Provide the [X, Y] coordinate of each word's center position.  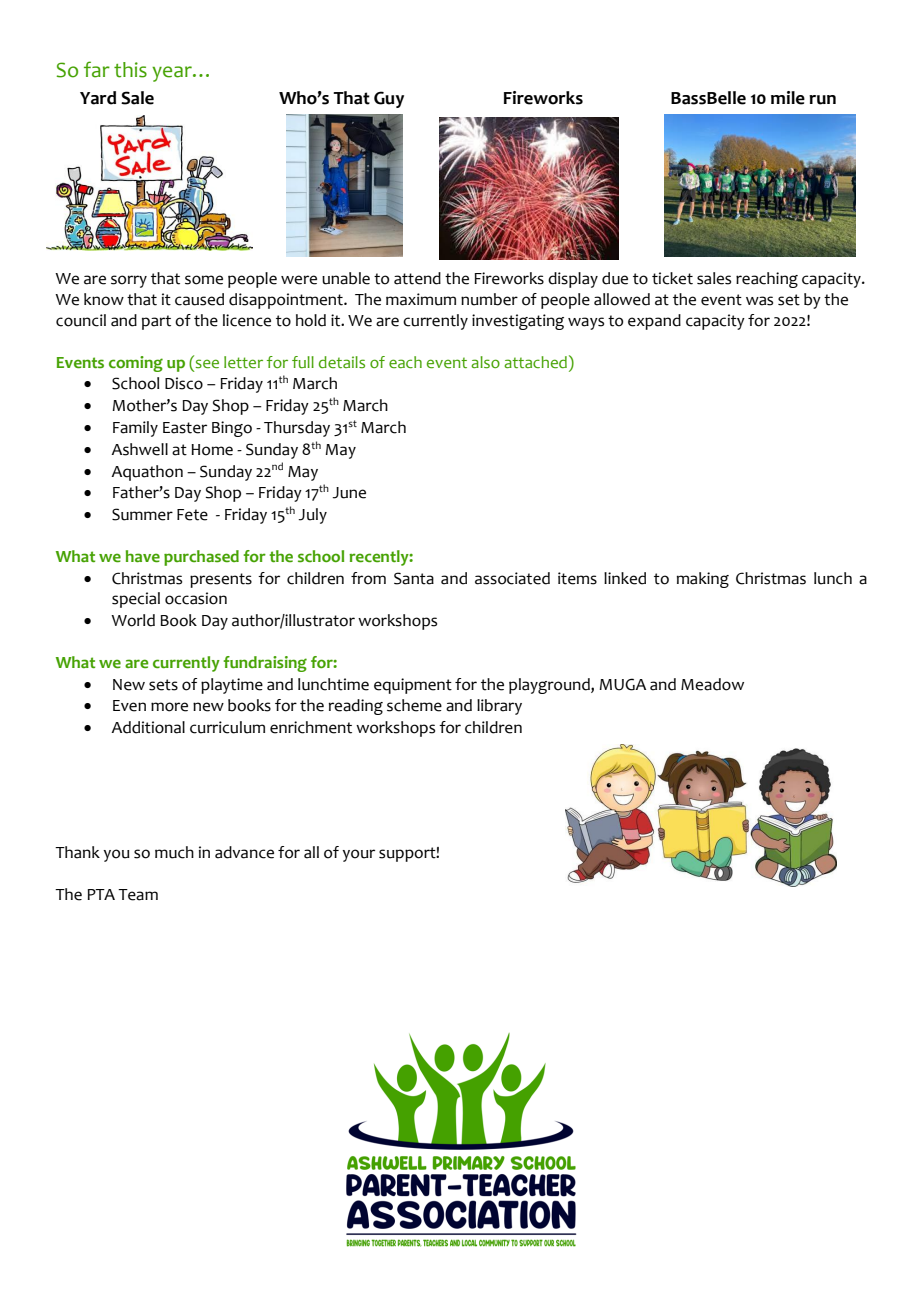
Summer [142, 514]
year [173, 74]
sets [163, 685]
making [703, 580]
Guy [389, 99]
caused [199, 299]
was [759, 301]
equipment [413, 686]
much [174, 852]
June [349, 493]
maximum [421, 299]
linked [625, 578]
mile [788, 98]
